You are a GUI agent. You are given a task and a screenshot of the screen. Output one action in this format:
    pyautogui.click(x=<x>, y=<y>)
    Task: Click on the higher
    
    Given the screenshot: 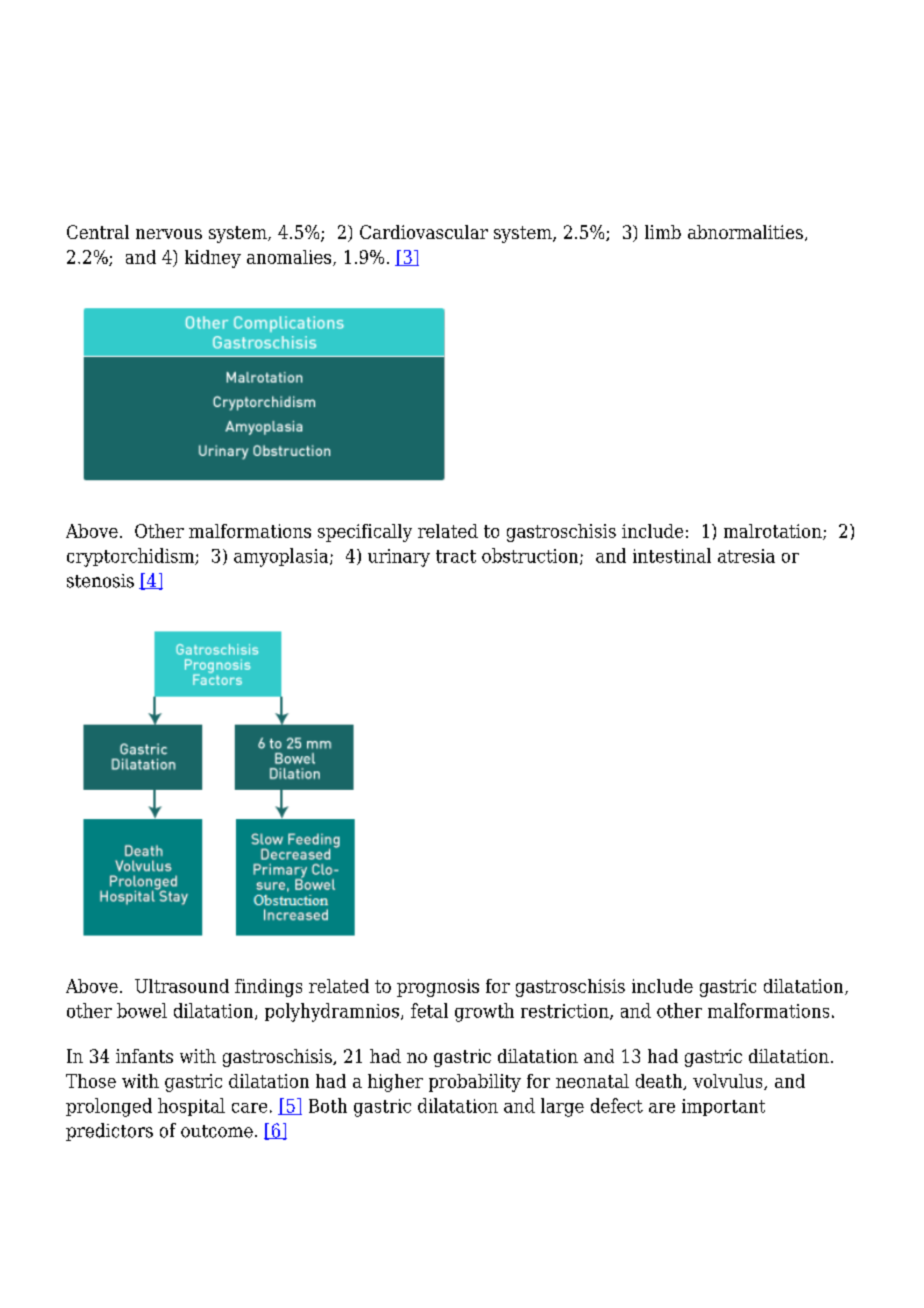 What is the action you would take?
    pyautogui.click(x=395, y=1083)
